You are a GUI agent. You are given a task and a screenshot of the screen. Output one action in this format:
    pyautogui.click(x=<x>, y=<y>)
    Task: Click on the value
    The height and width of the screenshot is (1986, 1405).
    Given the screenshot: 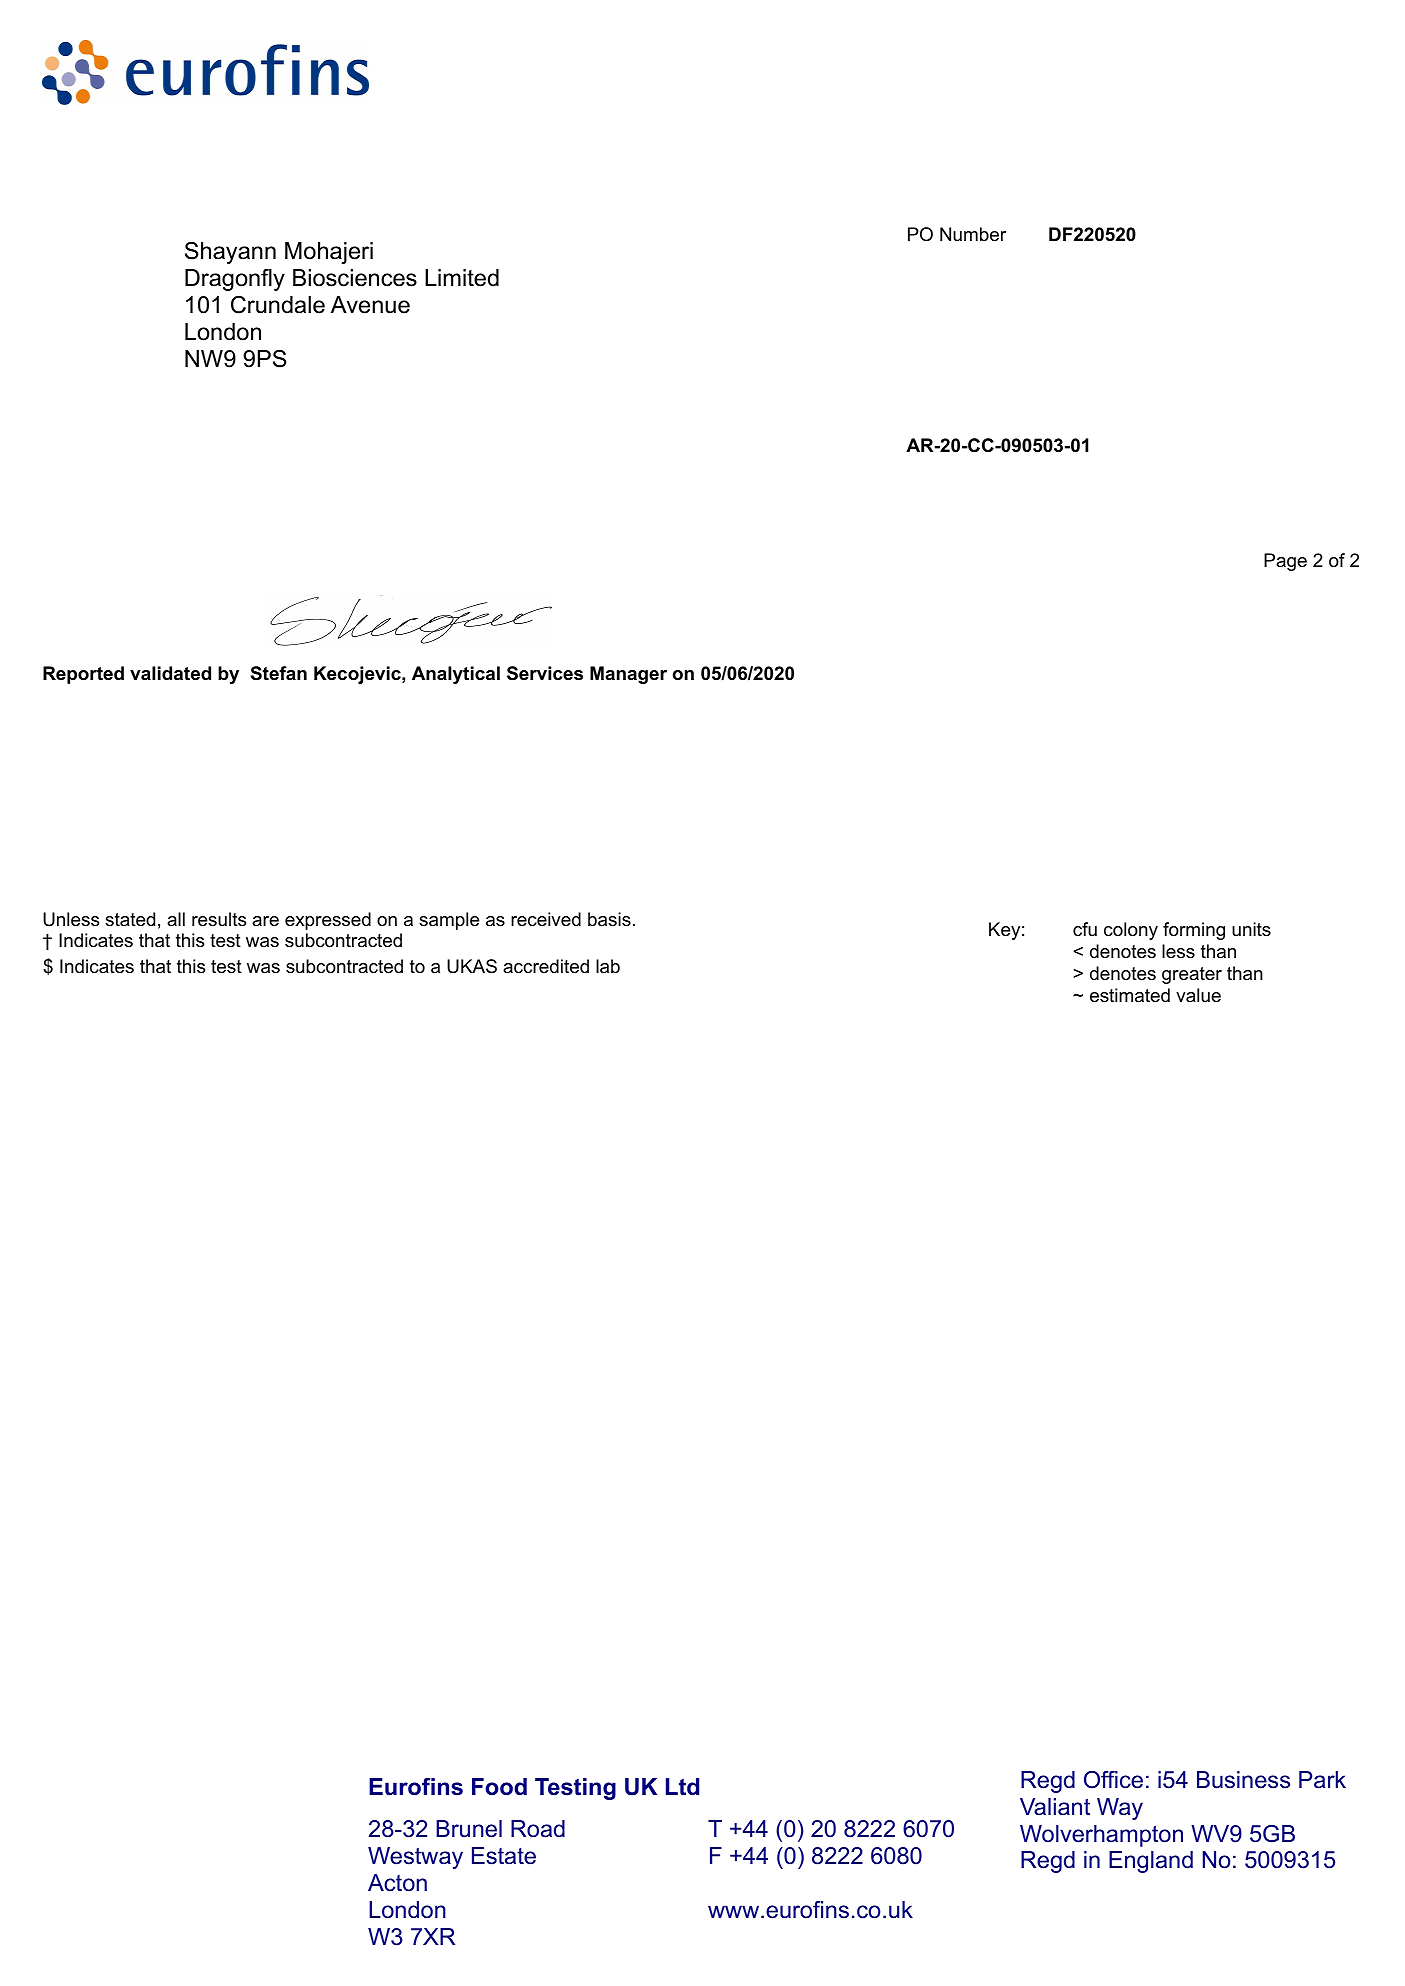 What is the action you would take?
    pyautogui.click(x=1198, y=995)
